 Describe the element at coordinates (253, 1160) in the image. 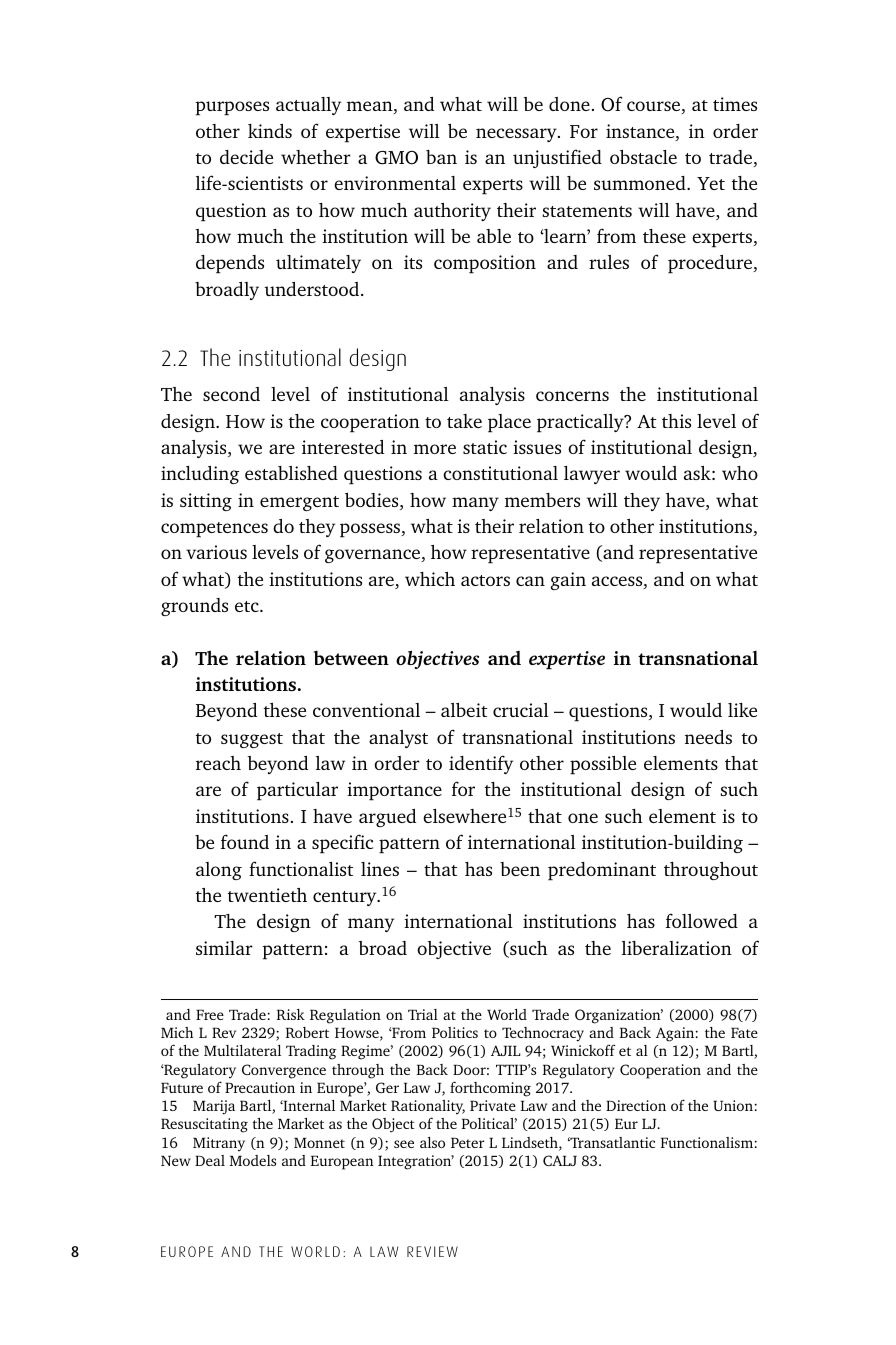

I see `Models` at that location.
